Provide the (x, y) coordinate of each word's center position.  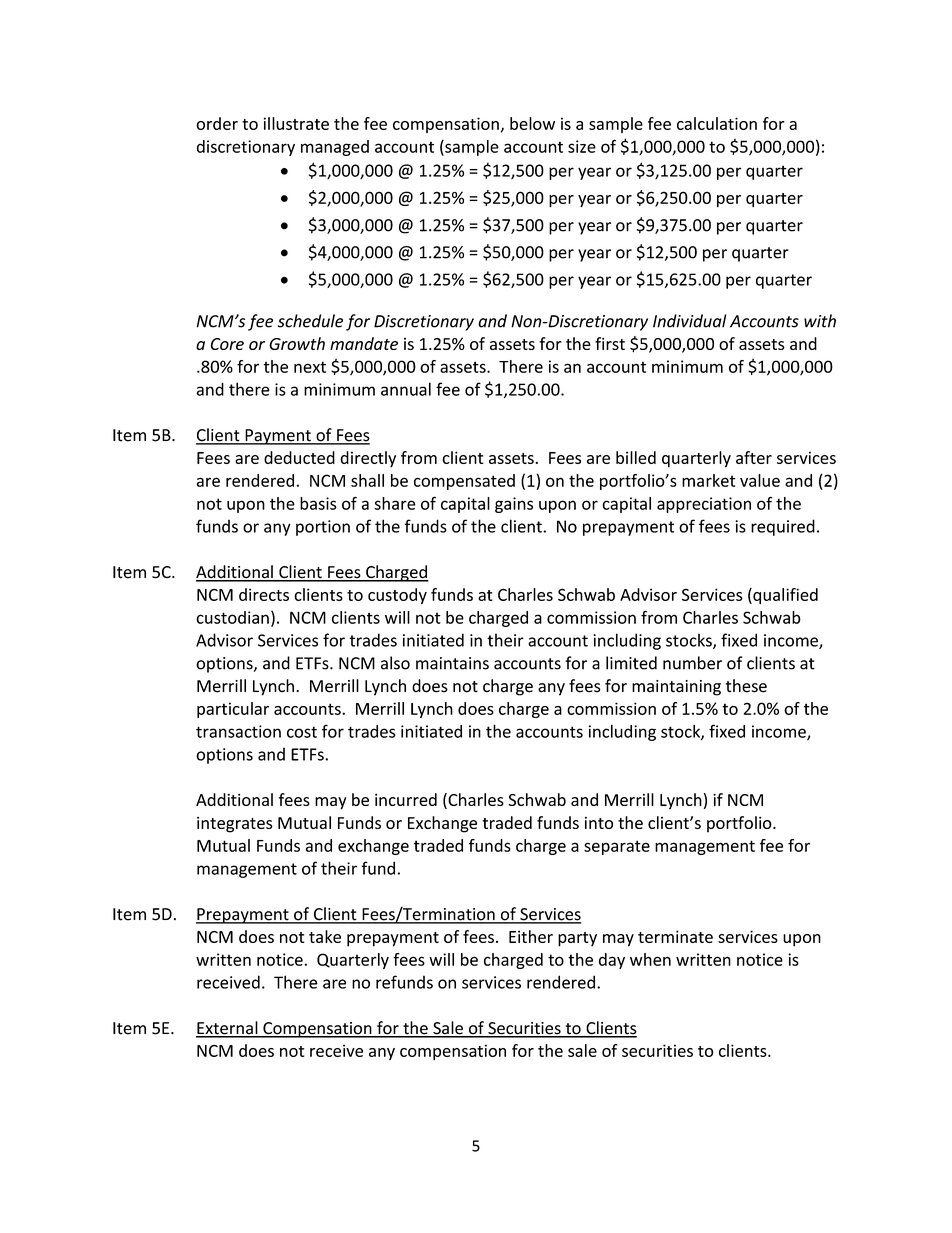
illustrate (296, 123)
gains (514, 505)
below (532, 123)
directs (264, 594)
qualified (784, 596)
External (228, 1029)
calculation (717, 123)
